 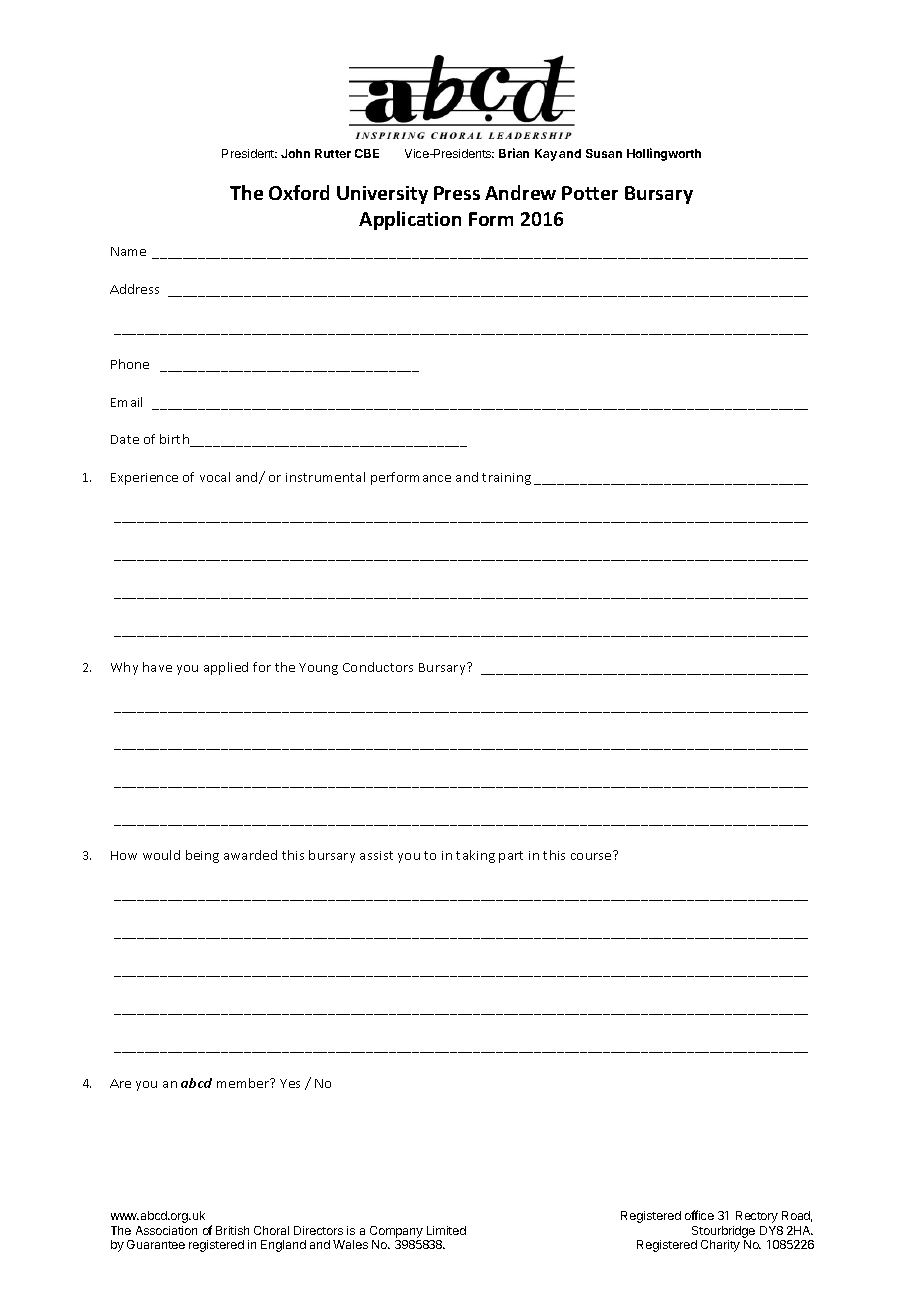 What do you see at coordinates (592, 855) in the screenshot?
I see `course` at bounding box center [592, 855].
